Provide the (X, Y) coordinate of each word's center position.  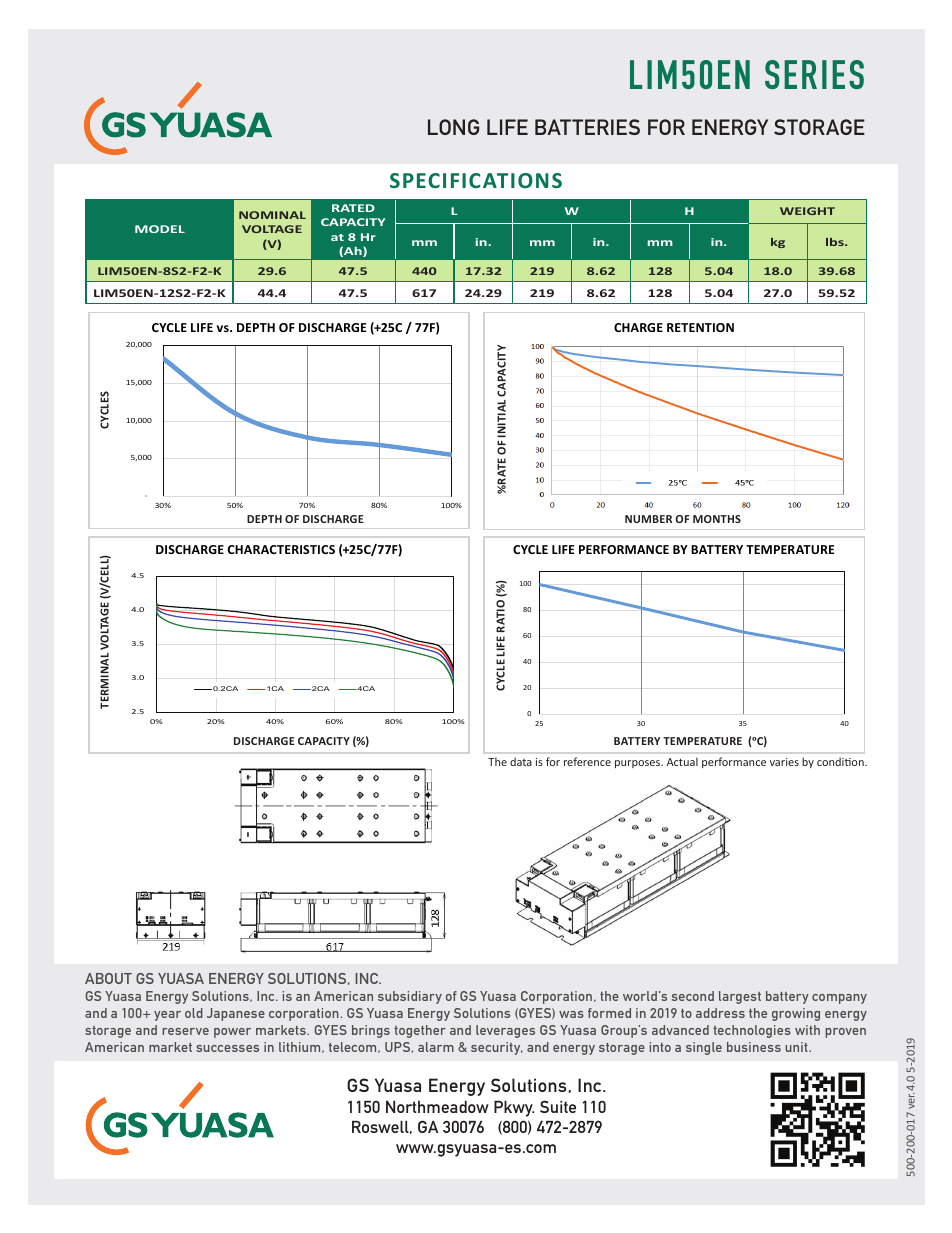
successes (227, 1048)
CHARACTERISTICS (281, 549)
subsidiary (410, 997)
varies (784, 762)
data (521, 761)
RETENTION (700, 327)
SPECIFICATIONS (476, 180)
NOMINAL (272, 215)
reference (587, 761)
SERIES (814, 74)
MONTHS (717, 519)
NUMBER (648, 519)
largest (740, 997)
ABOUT (108, 978)
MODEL (160, 229)
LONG (453, 127)
